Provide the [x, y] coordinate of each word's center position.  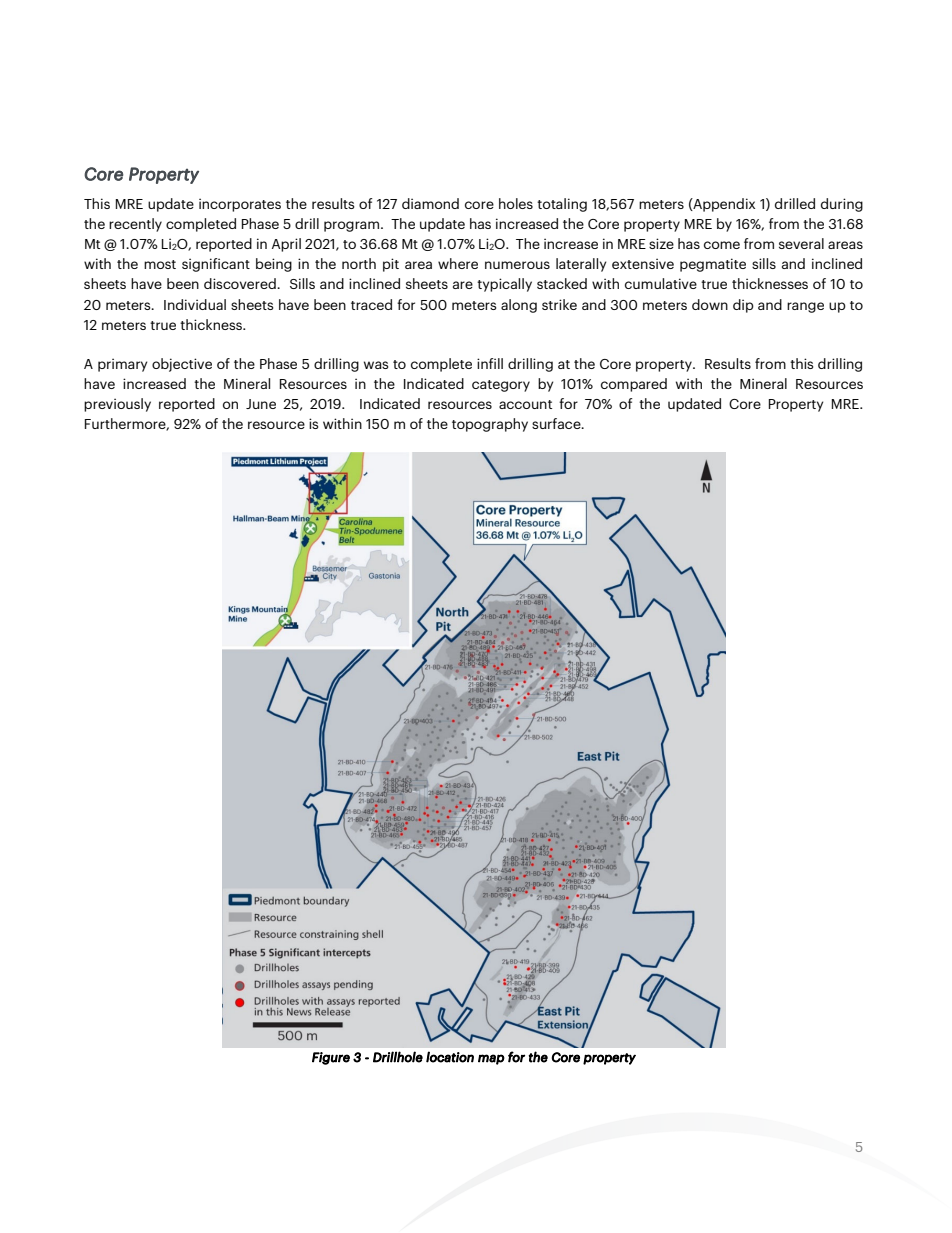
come [722, 245]
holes [516, 203]
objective [182, 365]
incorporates [240, 205]
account [525, 404]
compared [634, 385]
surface [557, 423]
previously [117, 405]
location [450, 1057]
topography [490, 425]
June [261, 404]
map [491, 1059]
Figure [331, 1058]
